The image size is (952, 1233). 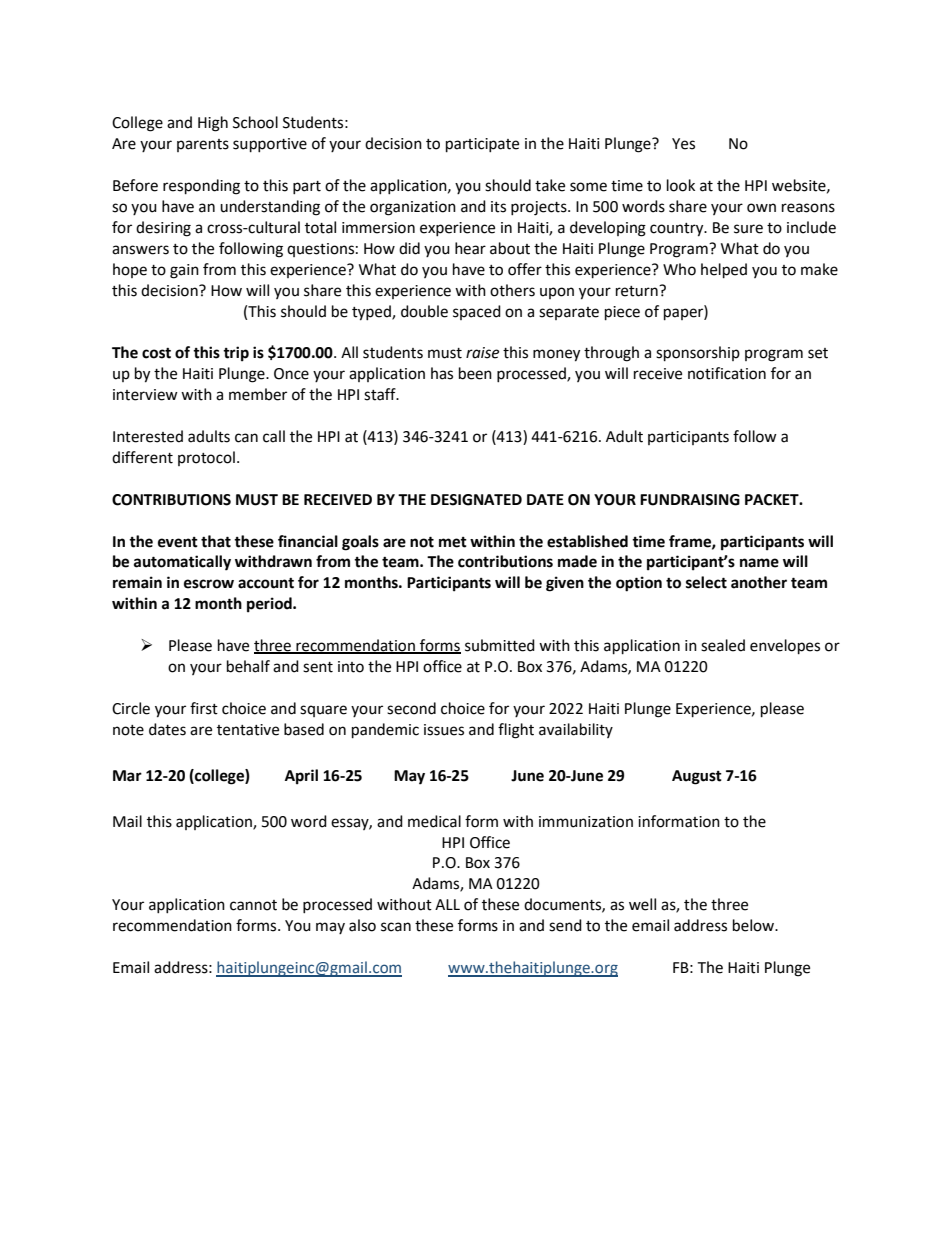 What do you see at coordinates (396, 927) in the page?
I see `scan` at bounding box center [396, 927].
